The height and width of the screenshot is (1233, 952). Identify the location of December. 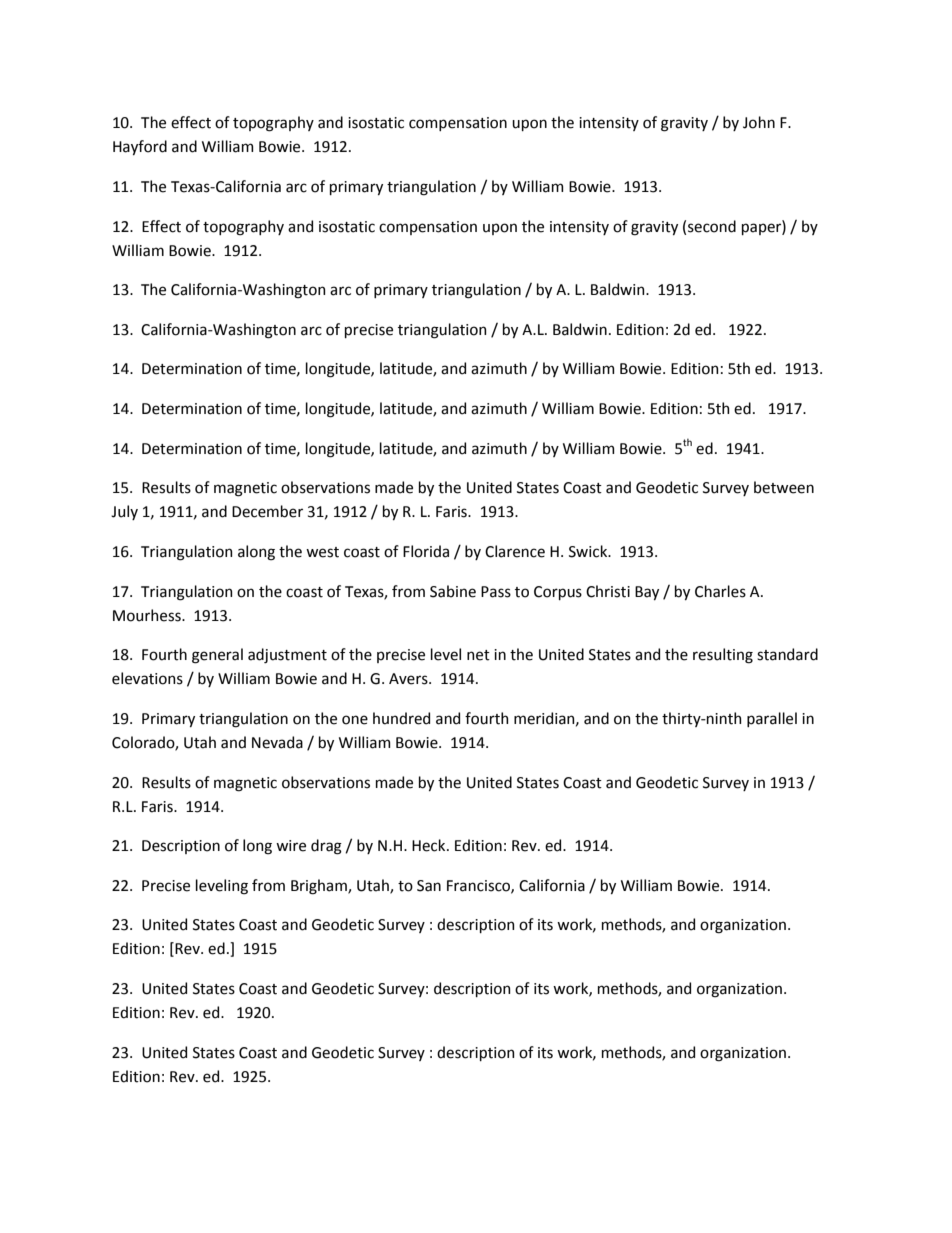
(267, 511).
